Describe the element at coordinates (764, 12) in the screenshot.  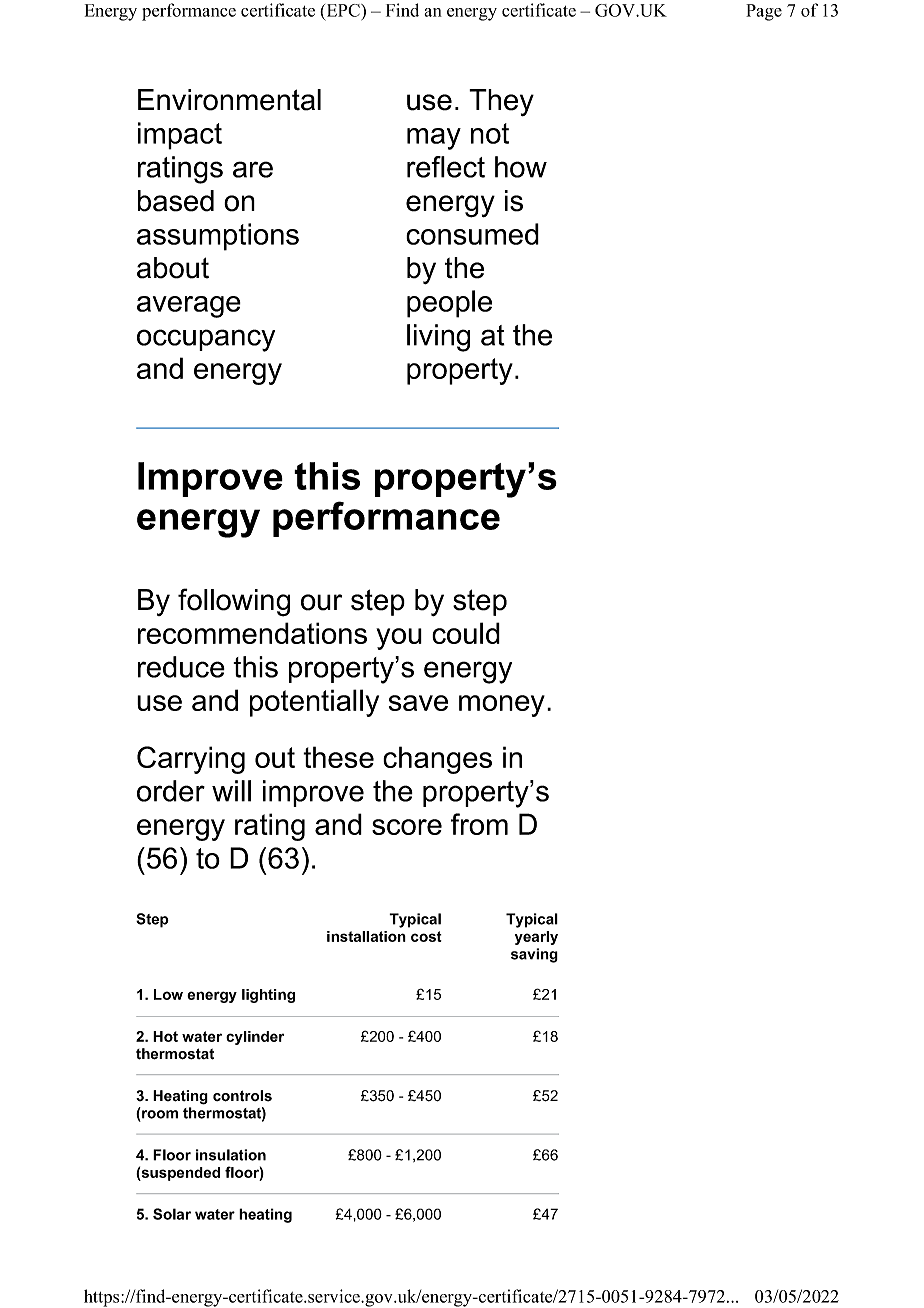
I see `Page` at that location.
